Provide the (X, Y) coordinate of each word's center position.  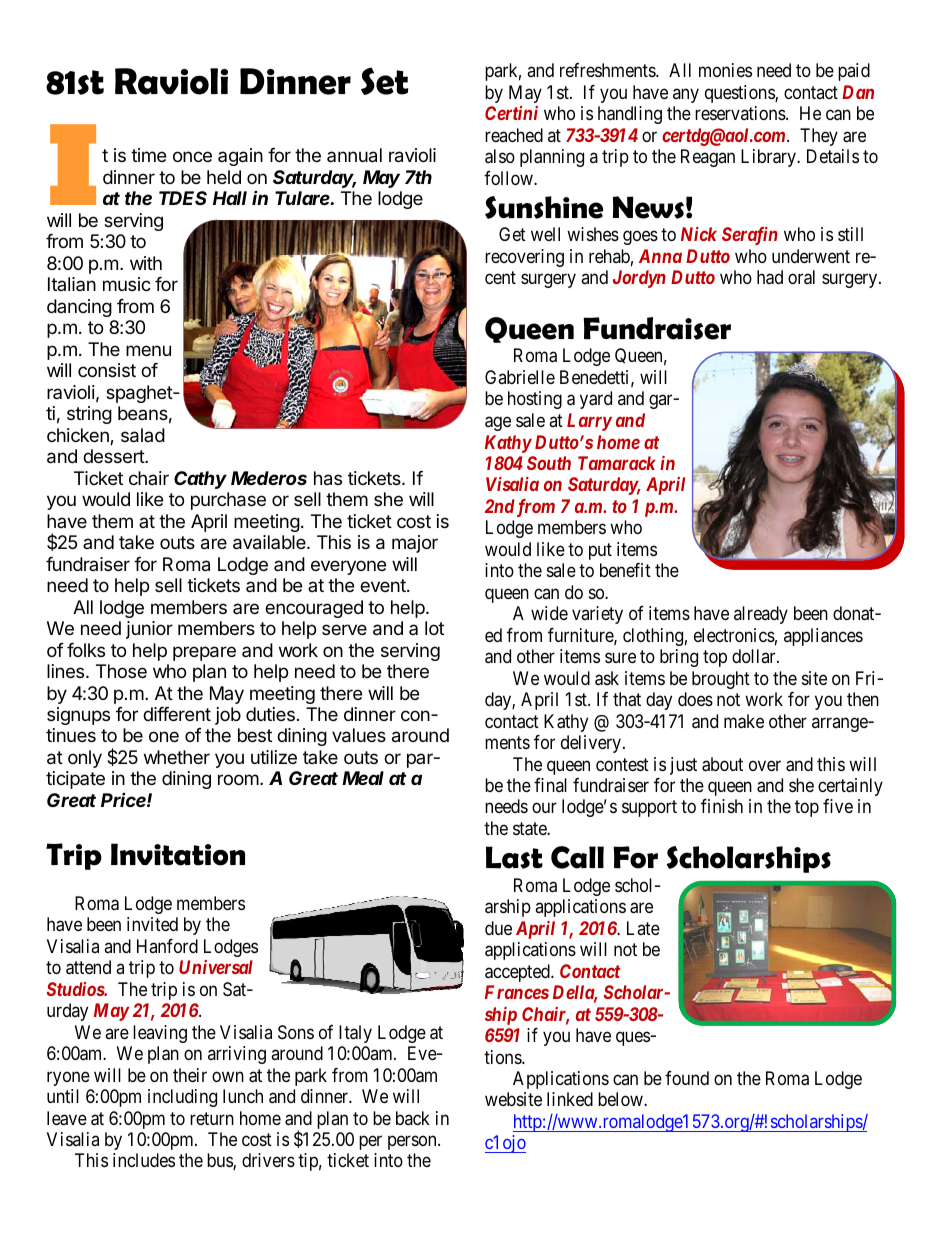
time (148, 155)
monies (725, 70)
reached (514, 135)
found (687, 1078)
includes (144, 1160)
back (413, 1118)
